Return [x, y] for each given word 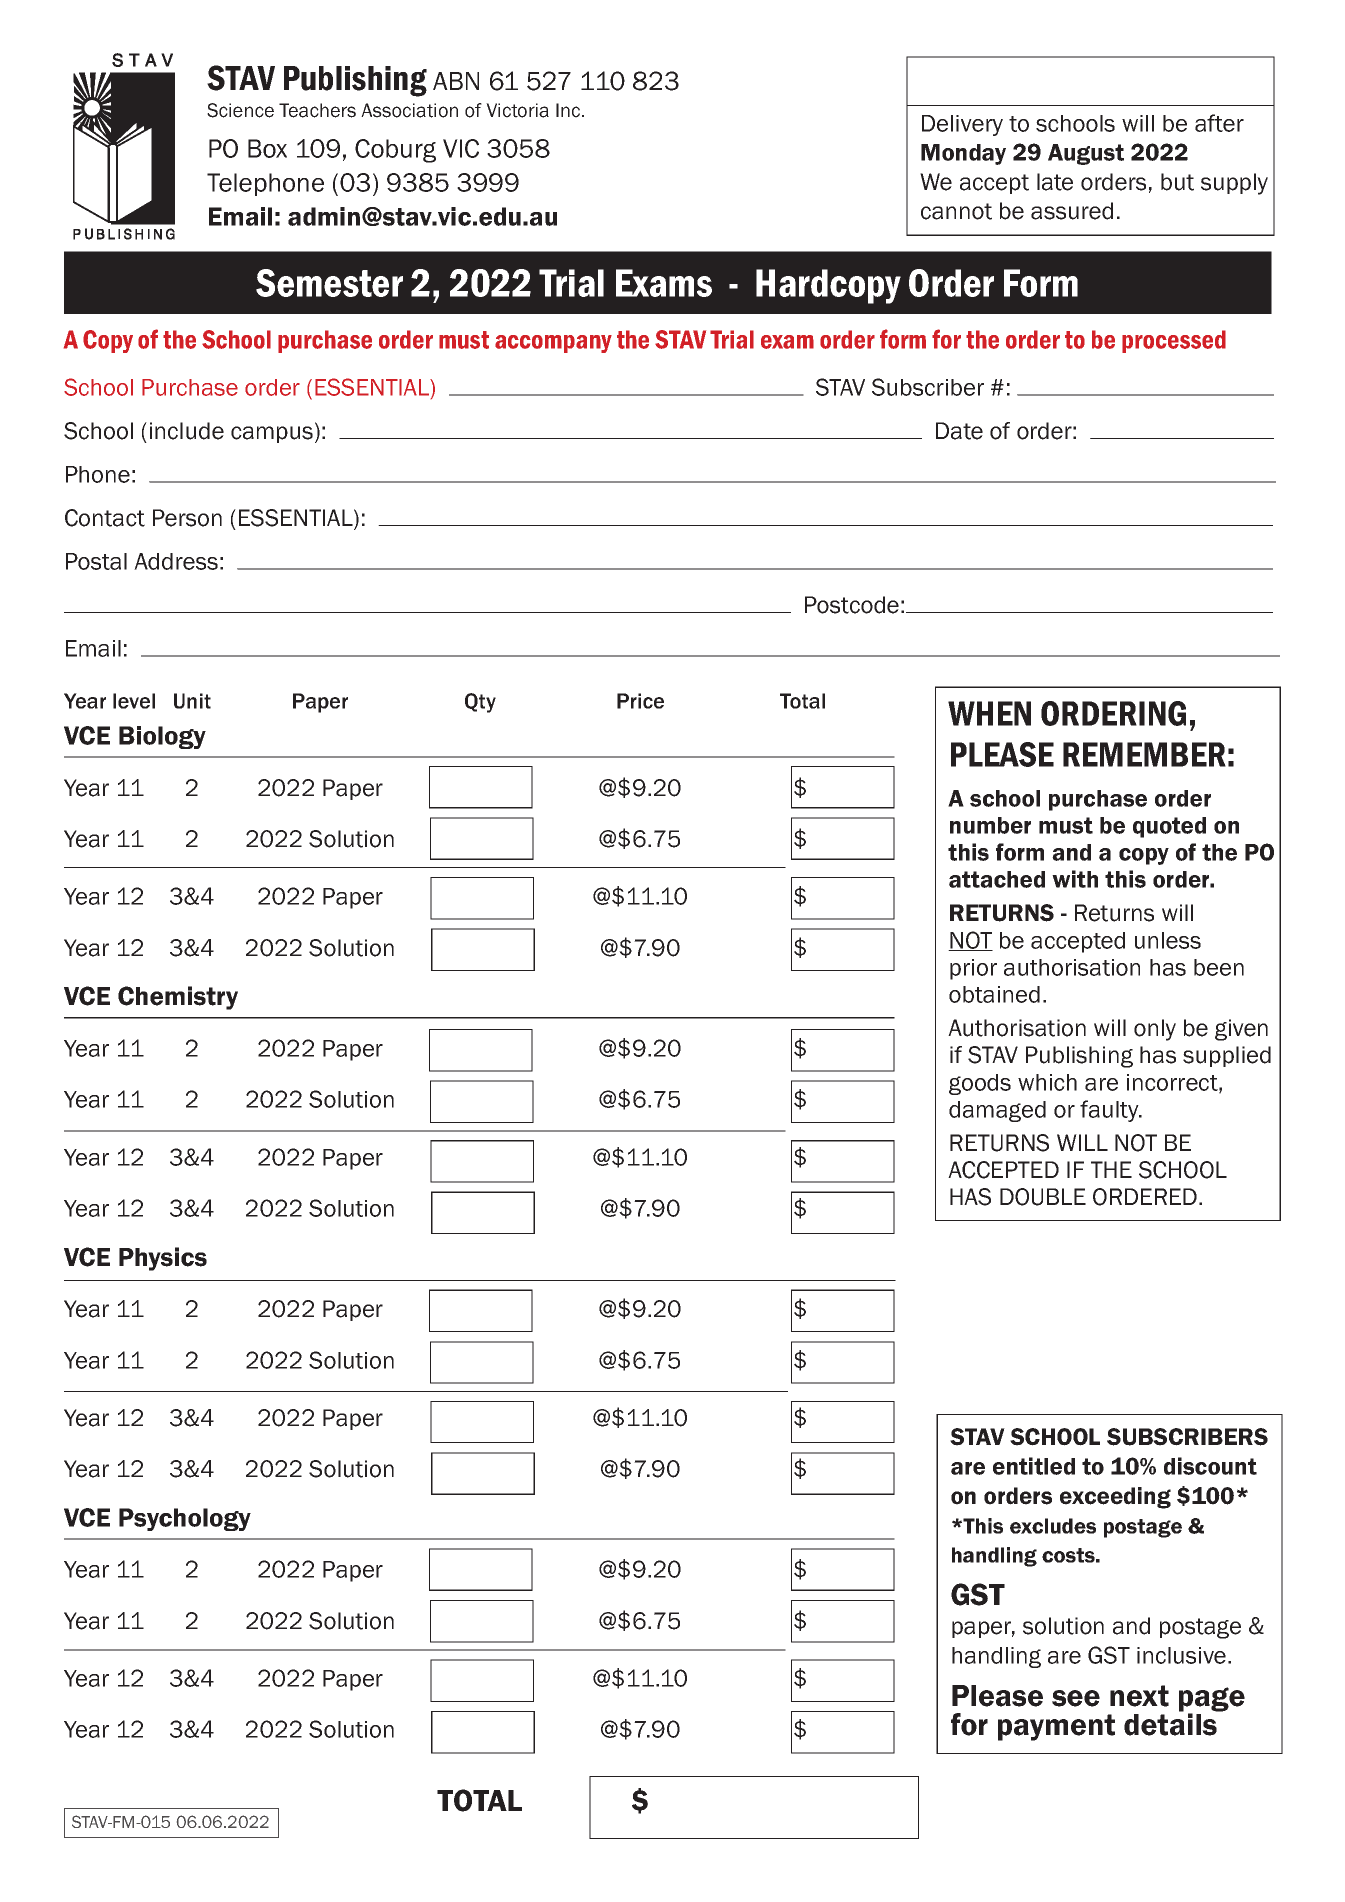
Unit [192, 701]
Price [640, 701]
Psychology [185, 1519]
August [1086, 154]
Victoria [517, 110]
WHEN [989, 713]
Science [240, 110]
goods [980, 1084]
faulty [1110, 1111]
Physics [163, 1259]
